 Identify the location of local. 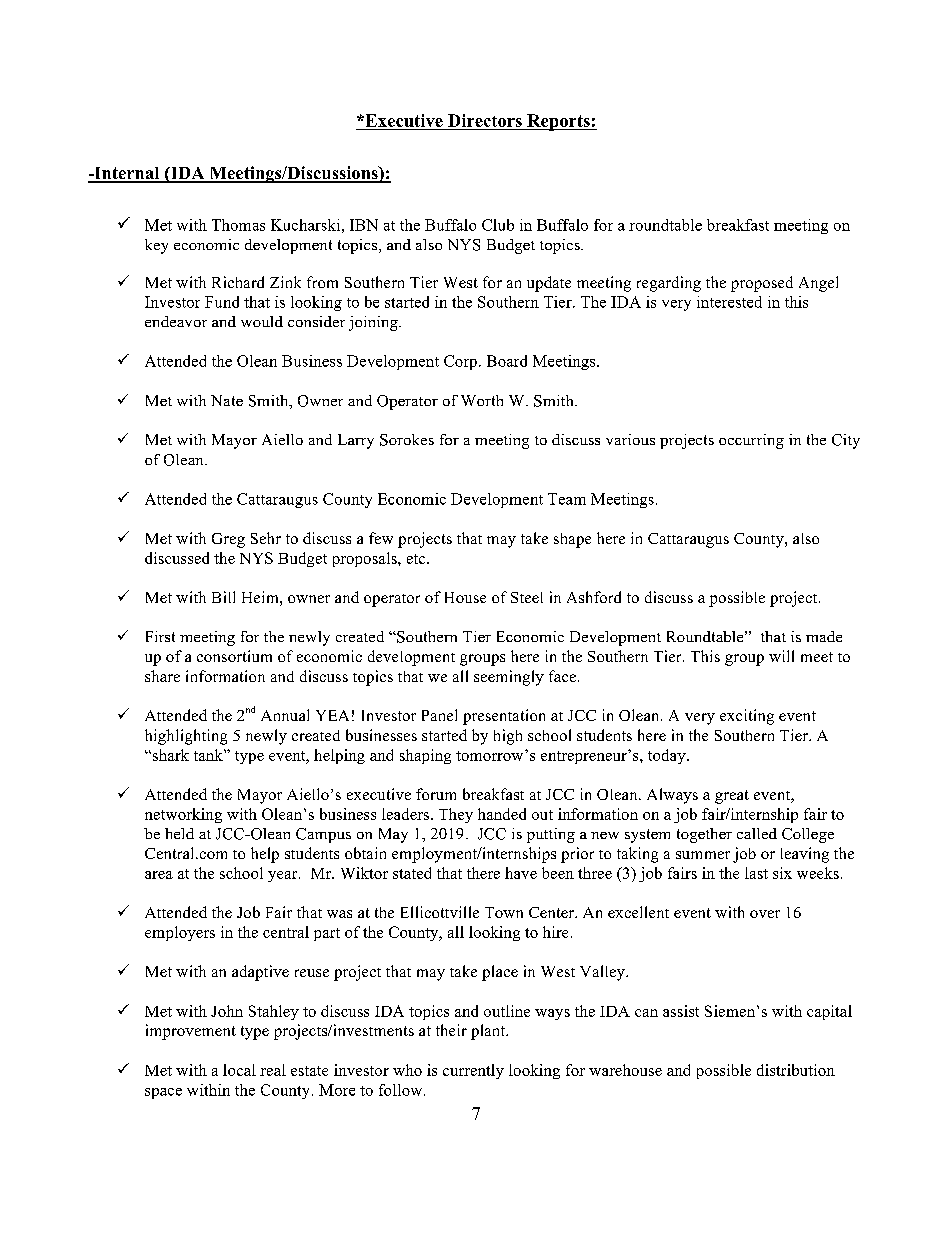
(239, 1070).
